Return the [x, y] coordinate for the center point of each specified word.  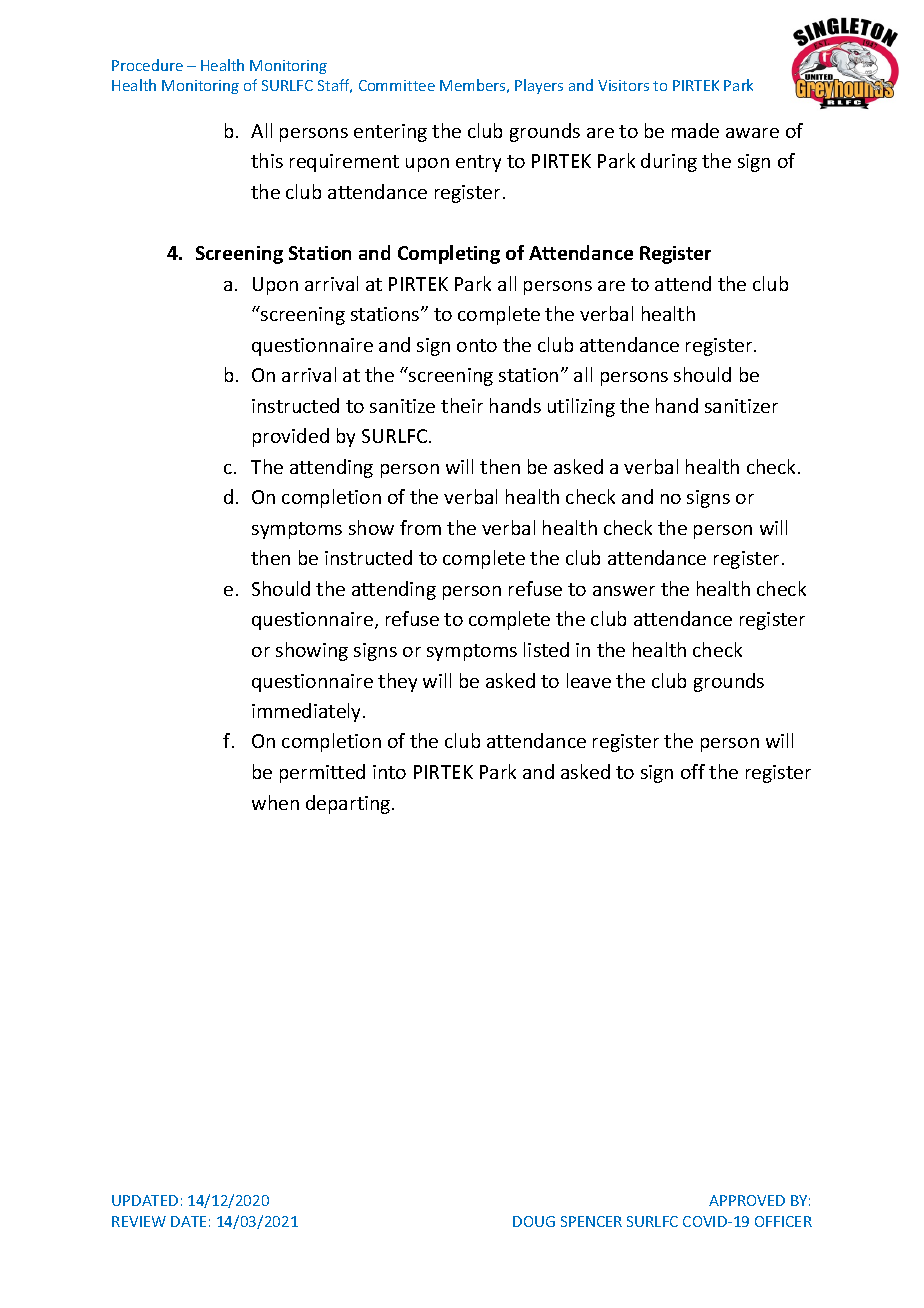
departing [349, 804]
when [275, 802]
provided [291, 437]
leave [589, 680]
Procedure [147, 65]
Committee [397, 85]
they [397, 682]
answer [624, 591]
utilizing [581, 407]
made [695, 130]
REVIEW [139, 1221]
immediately [308, 712]
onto [477, 345]
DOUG [534, 1221]
